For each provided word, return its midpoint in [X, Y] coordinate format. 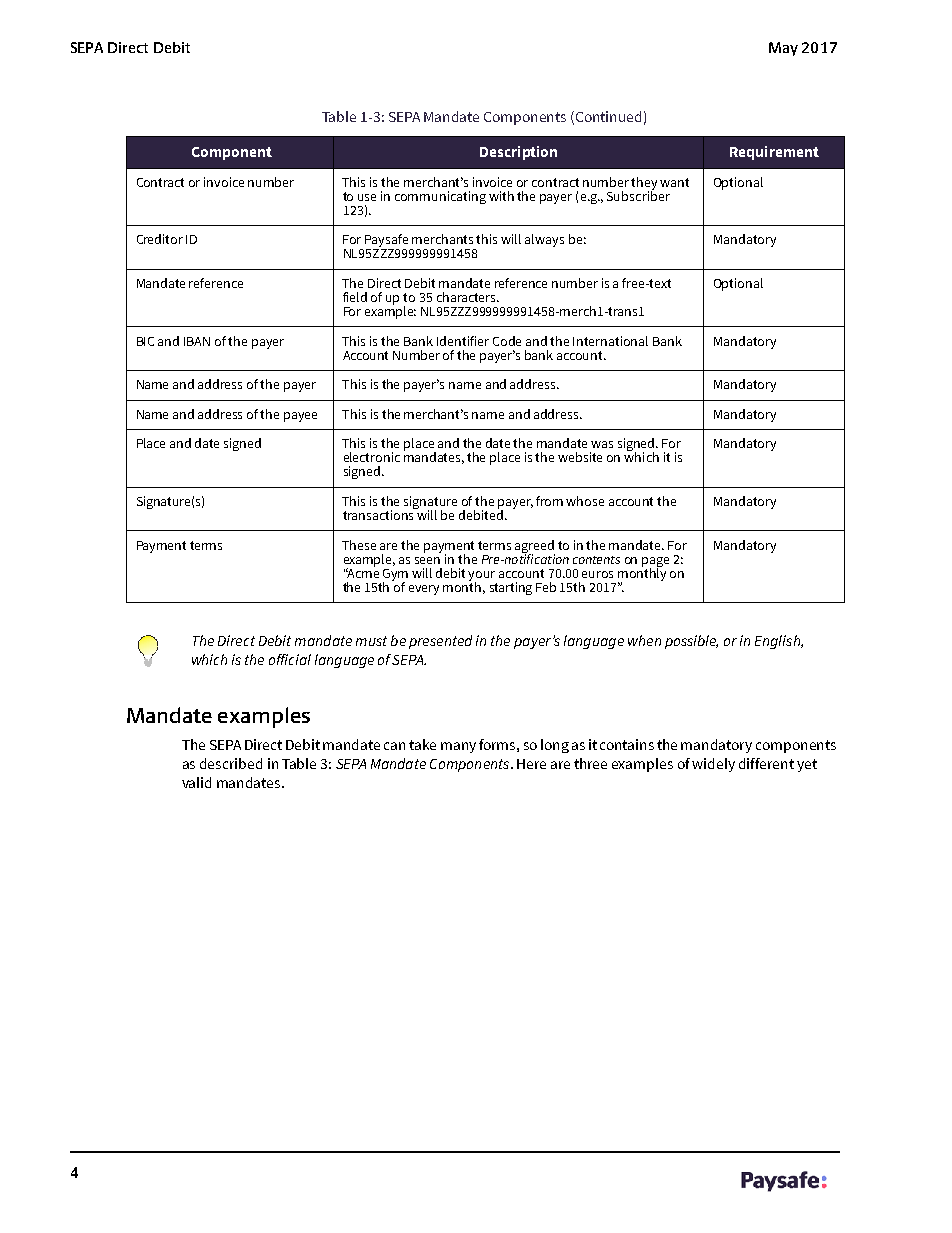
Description [518, 153]
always [544, 240]
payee [300, 417]
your [481, 577]
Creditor [160, 239]
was [602, 444]
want [674, 182]
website [580, 457]
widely [713, 765]
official [290, 659]
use [367, 197]
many [458, 747]
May [783, 49]
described [231, 763]
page [655, 563]
